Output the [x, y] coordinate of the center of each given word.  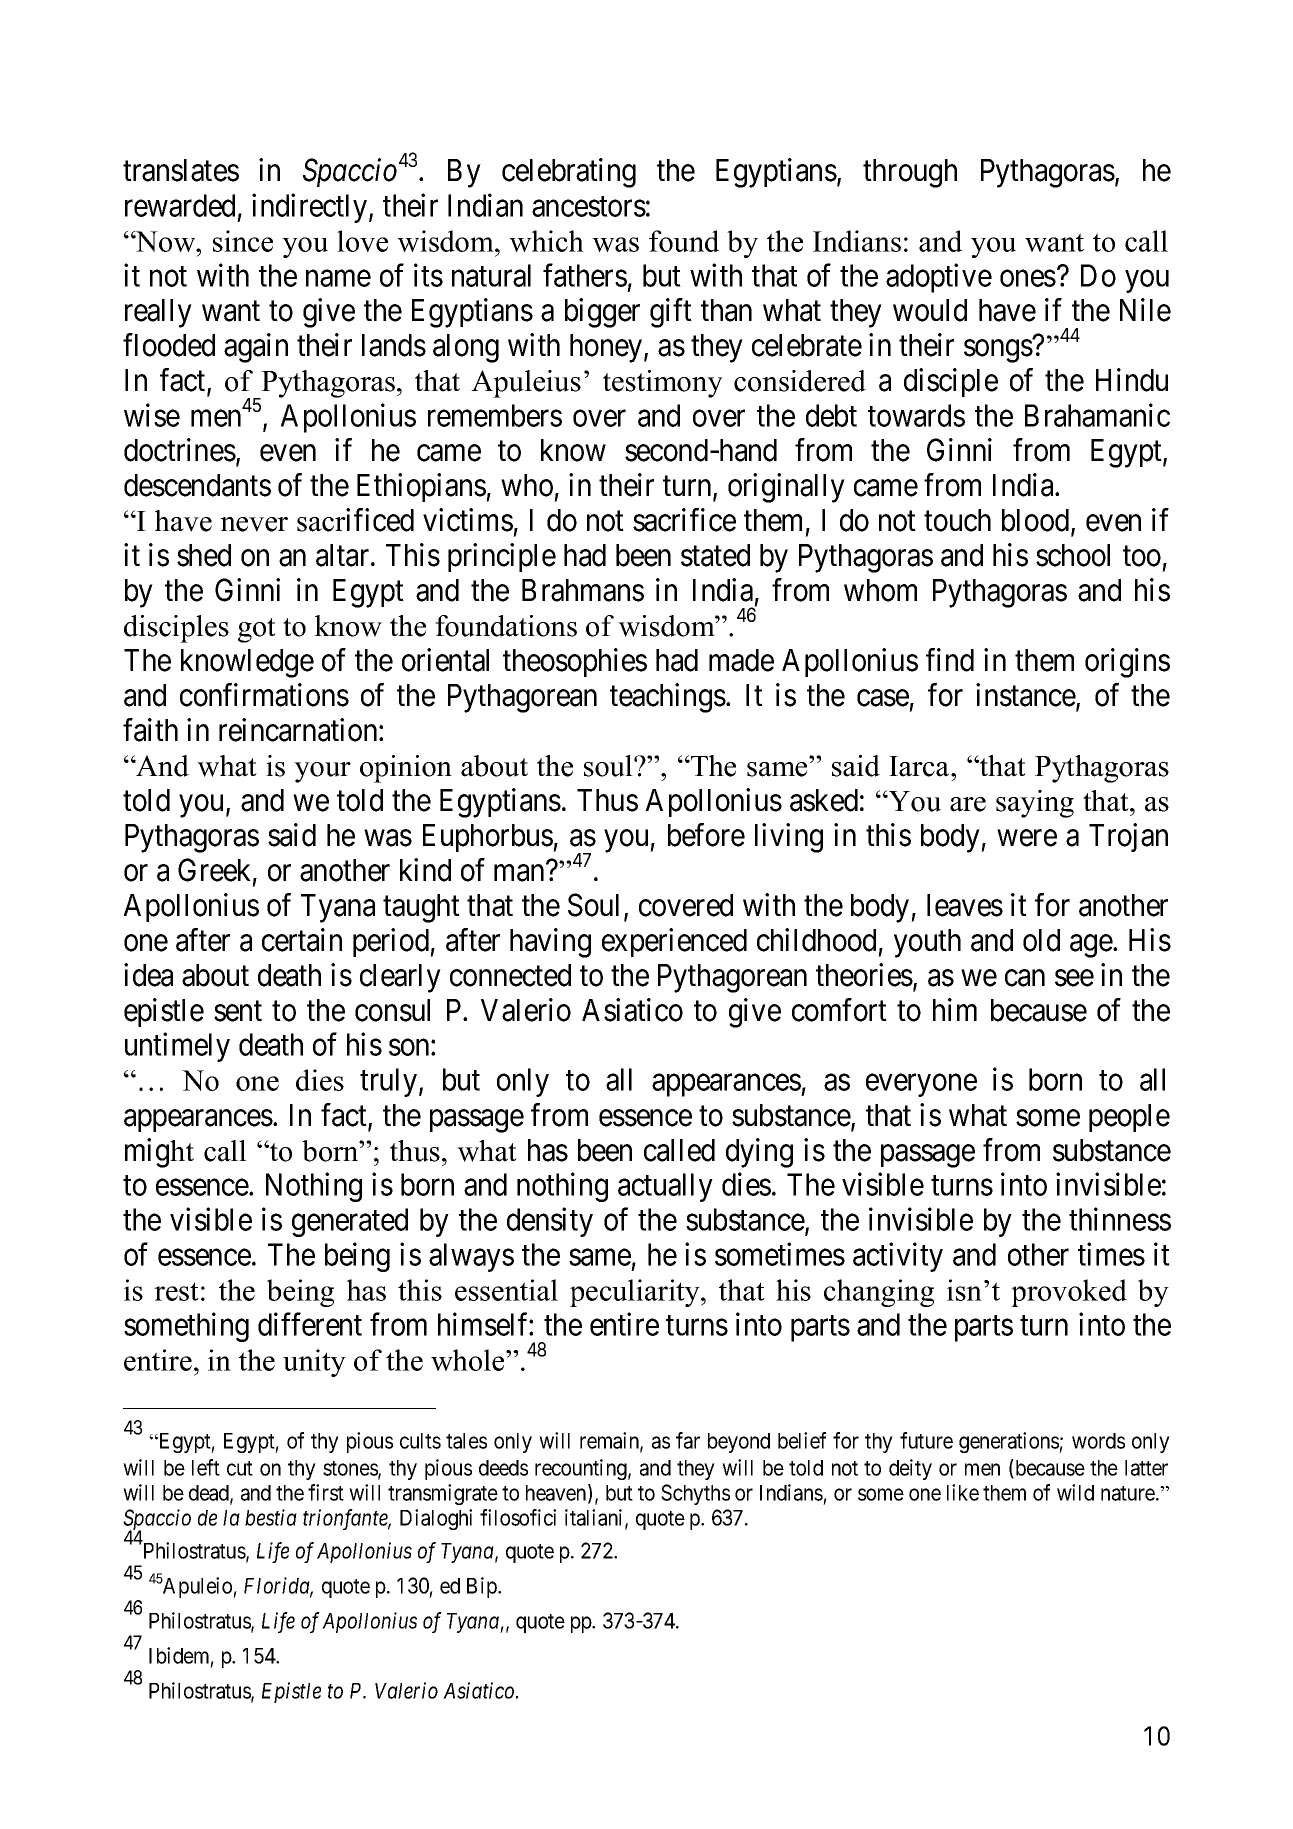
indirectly [311, 208]
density [550, 1222]
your [322, 772]
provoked [1069, 1293]
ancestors [589, 207]
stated [715, 555]
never [254, 524]
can [1025, 978]
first [326, 1492]
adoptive [939, 278]
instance [1026, 696]
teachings [668, 698]
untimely [177, 1047]
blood [1037, 521]
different [310, 1324]
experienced [674, 942]
